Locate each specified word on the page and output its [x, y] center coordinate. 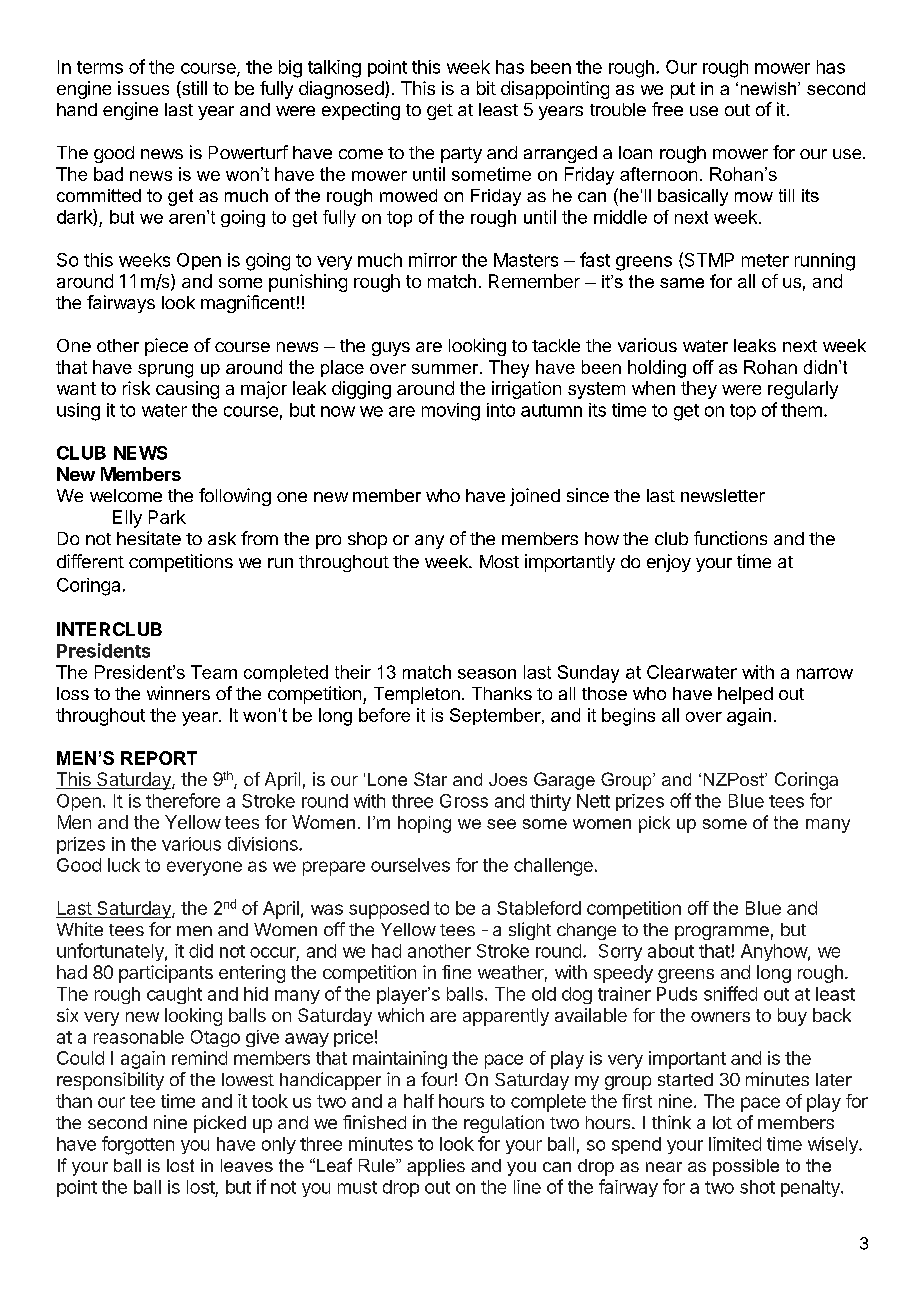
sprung [165, 371]
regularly [803, 390]
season [487, 674]
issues [143, 88]
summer [446, 369]
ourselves [410, 865]
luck [124, 865]
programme [722, 933]
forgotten [138, 1145]
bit [486, 88]
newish [770, 88]
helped [745, 695]
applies [436, 1167]
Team [214, 672]
